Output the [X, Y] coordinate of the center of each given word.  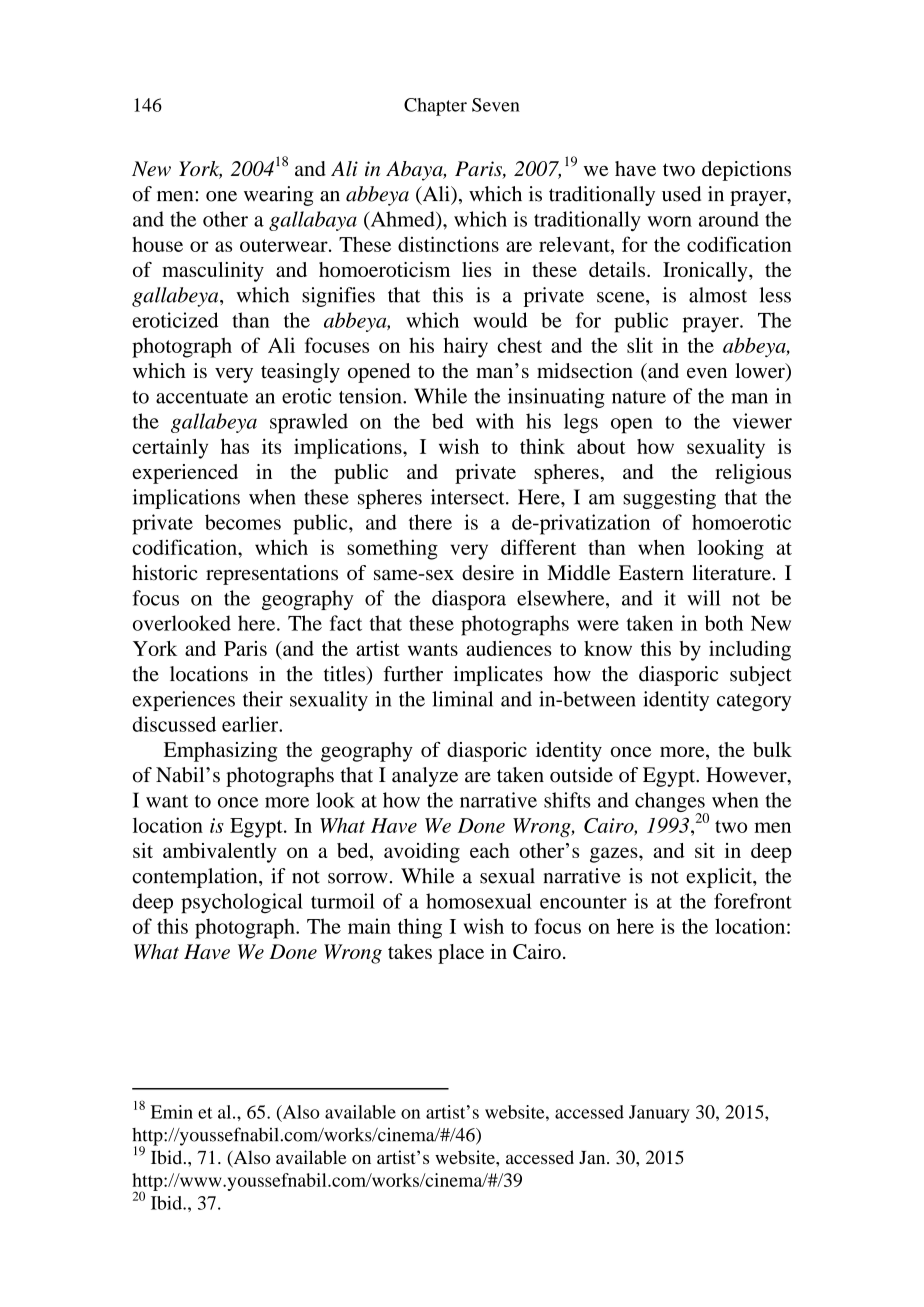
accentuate [202, 397]
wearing [278, 196]
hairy [466, 347]
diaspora [469, 600]
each [490, 850]
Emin [172, 1112]
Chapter [435, 107]
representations [272, 575]
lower [761, 372]
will [703, 598]
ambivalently [220, 853]
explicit [720, 878]
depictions [746, 171]
